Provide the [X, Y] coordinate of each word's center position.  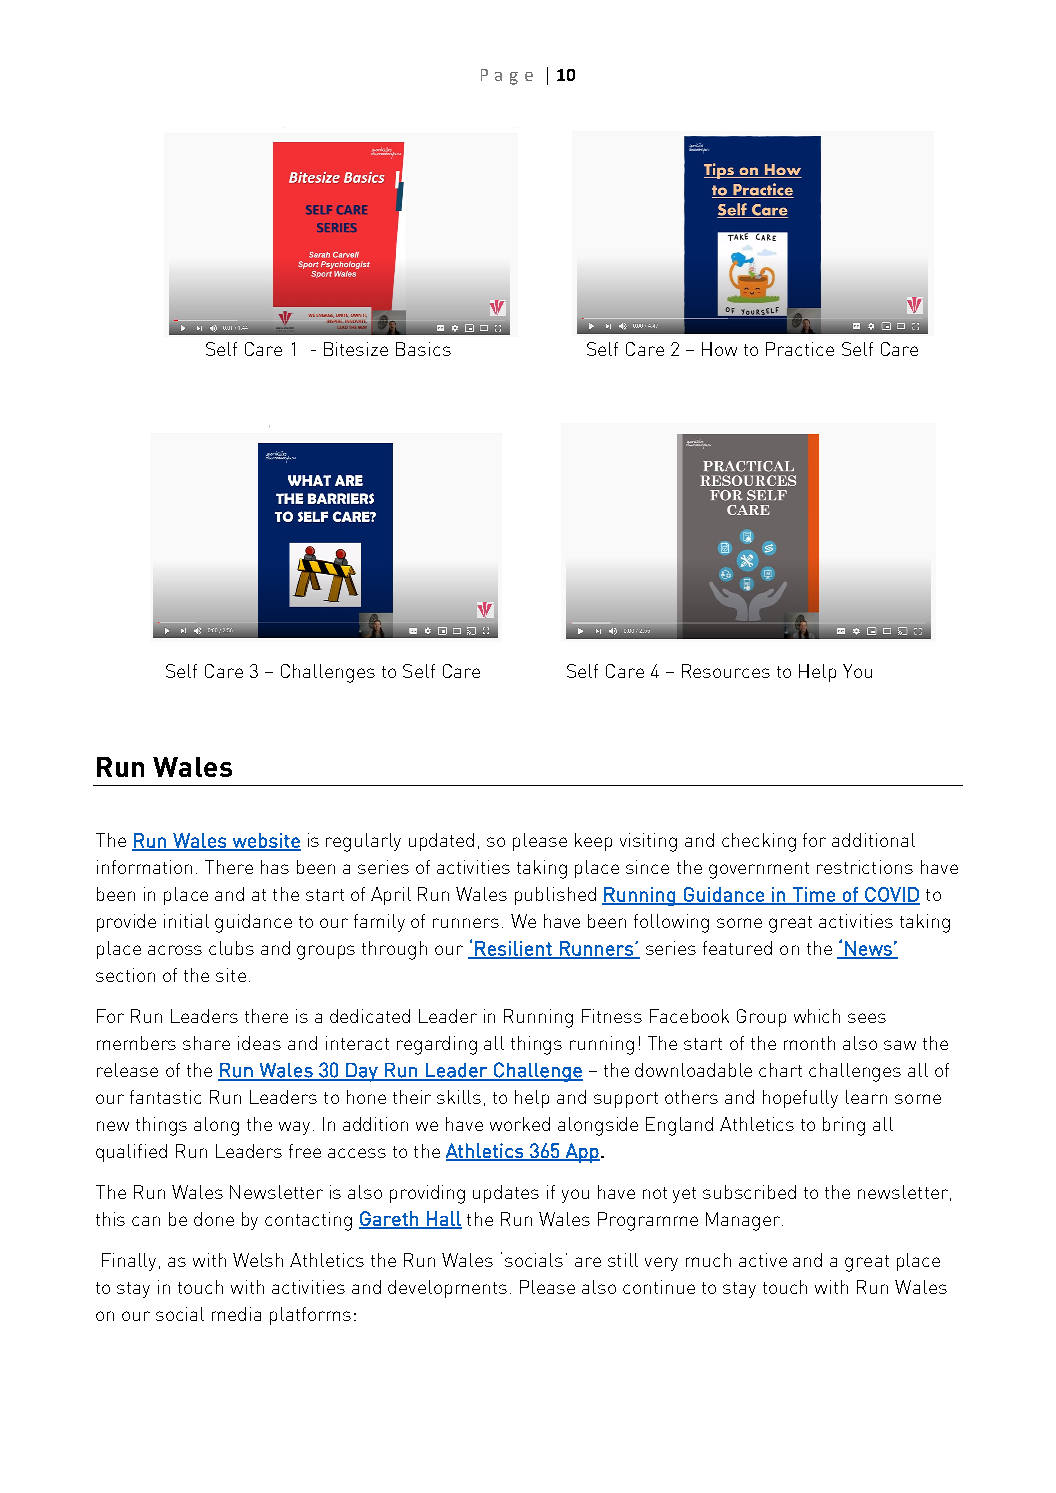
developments [447, 1289]
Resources [726, 671]
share [206, 1043]
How [719, 349]
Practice [800, 349]
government [759, 870]
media [236, 1314]
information [144, 867]
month [809, 1043]
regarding [437, 1045]
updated [441, 842]
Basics [423, 349]
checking [759, 842]
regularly [363, 842]
